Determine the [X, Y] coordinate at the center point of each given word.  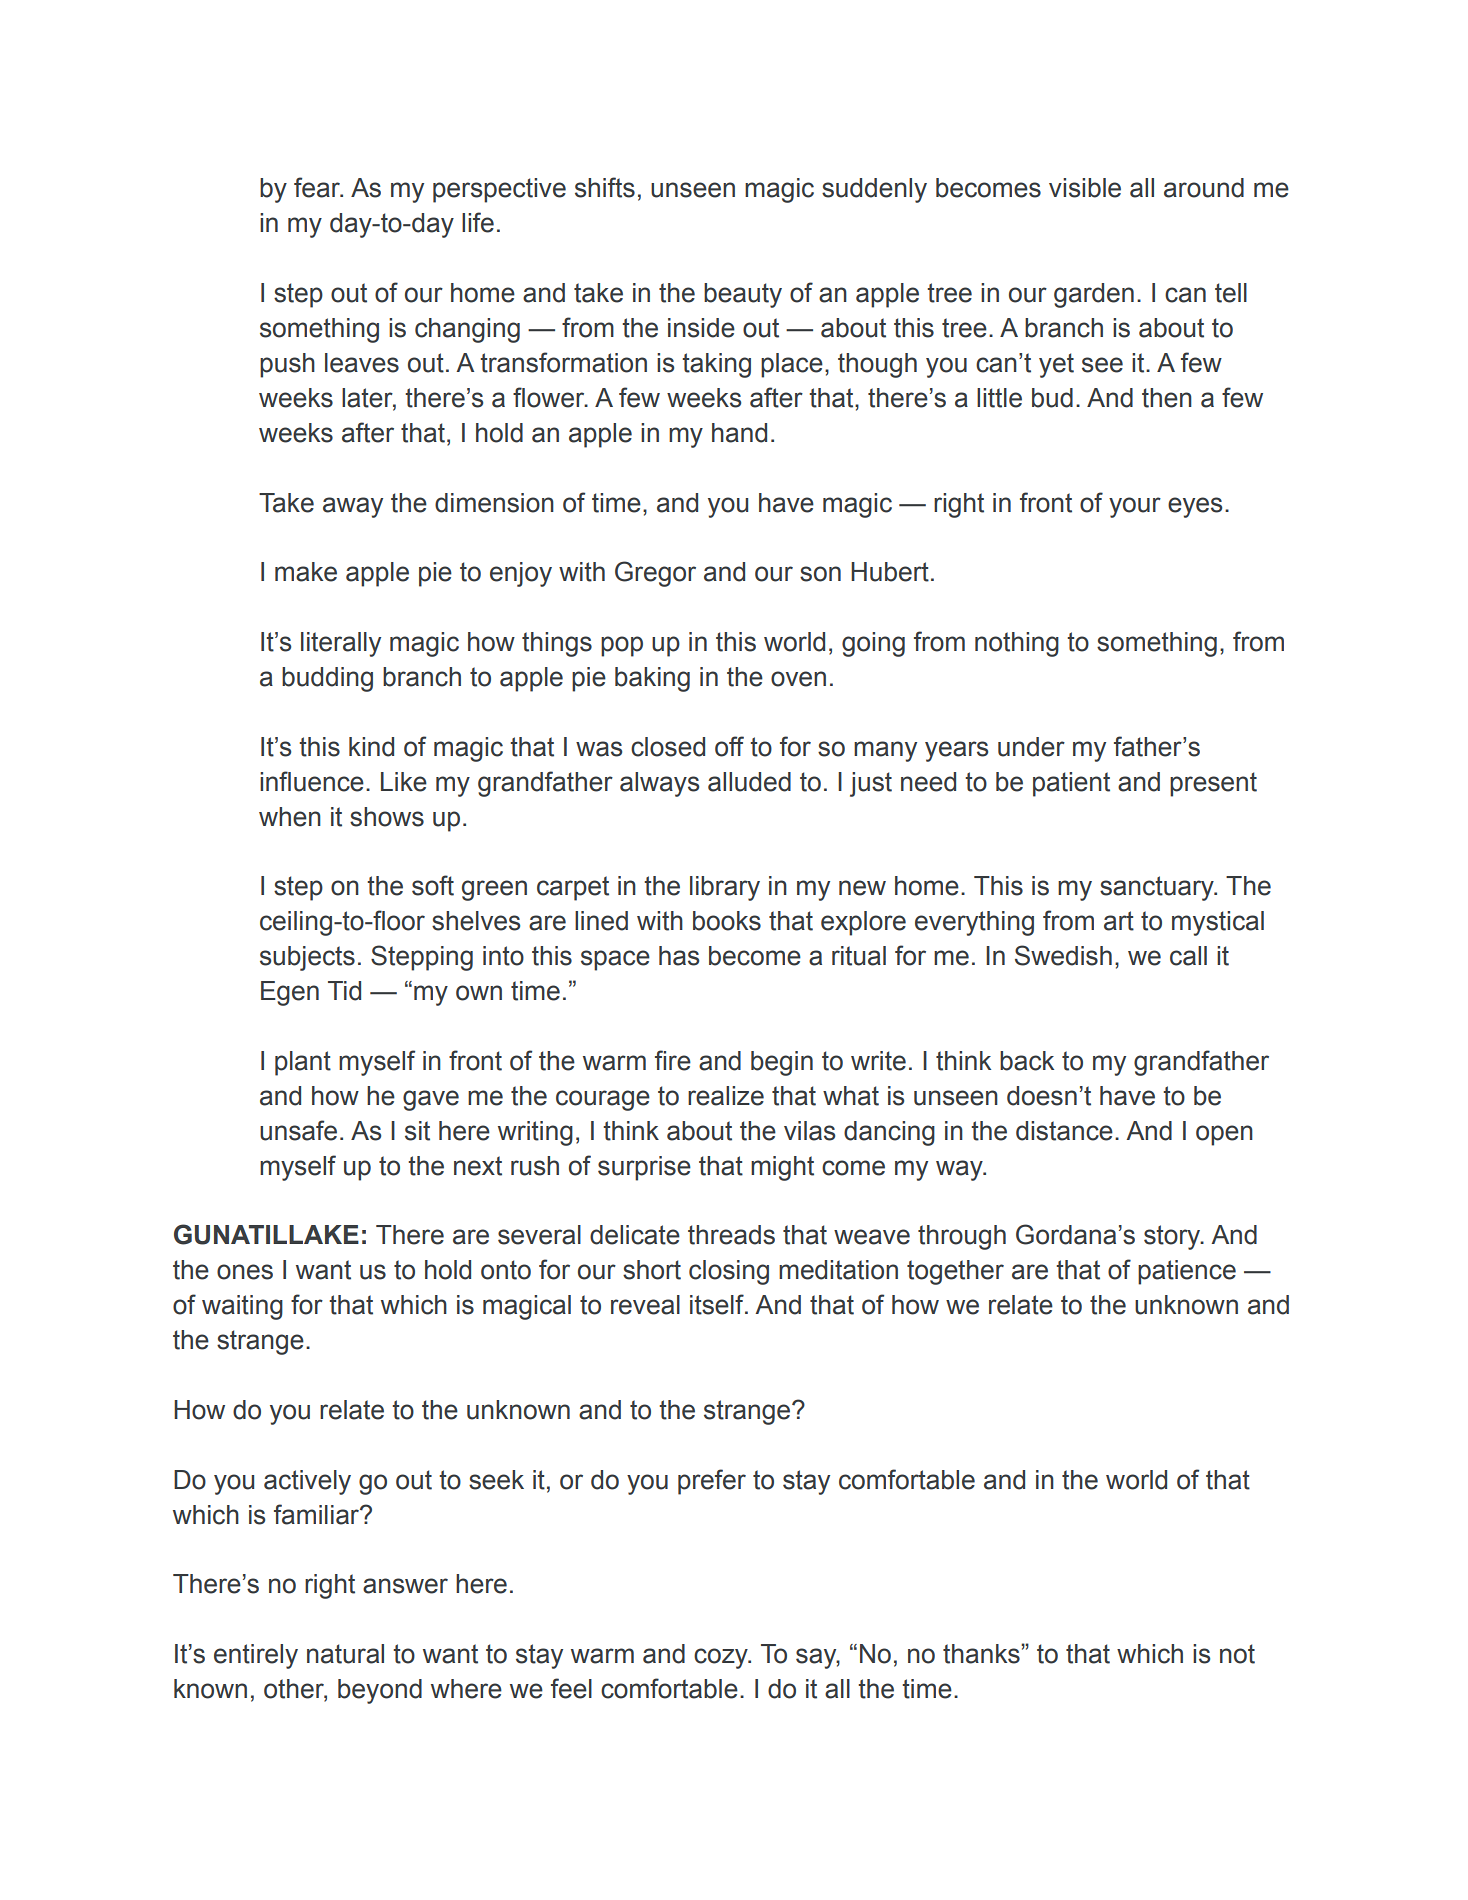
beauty [743, 295]
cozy [722, 1658]
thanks [982, 1654]
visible [1085, 188]
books [727, 921]
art [1119, 921]
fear [318, 187]
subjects [307, 958]
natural [345, 1654]
